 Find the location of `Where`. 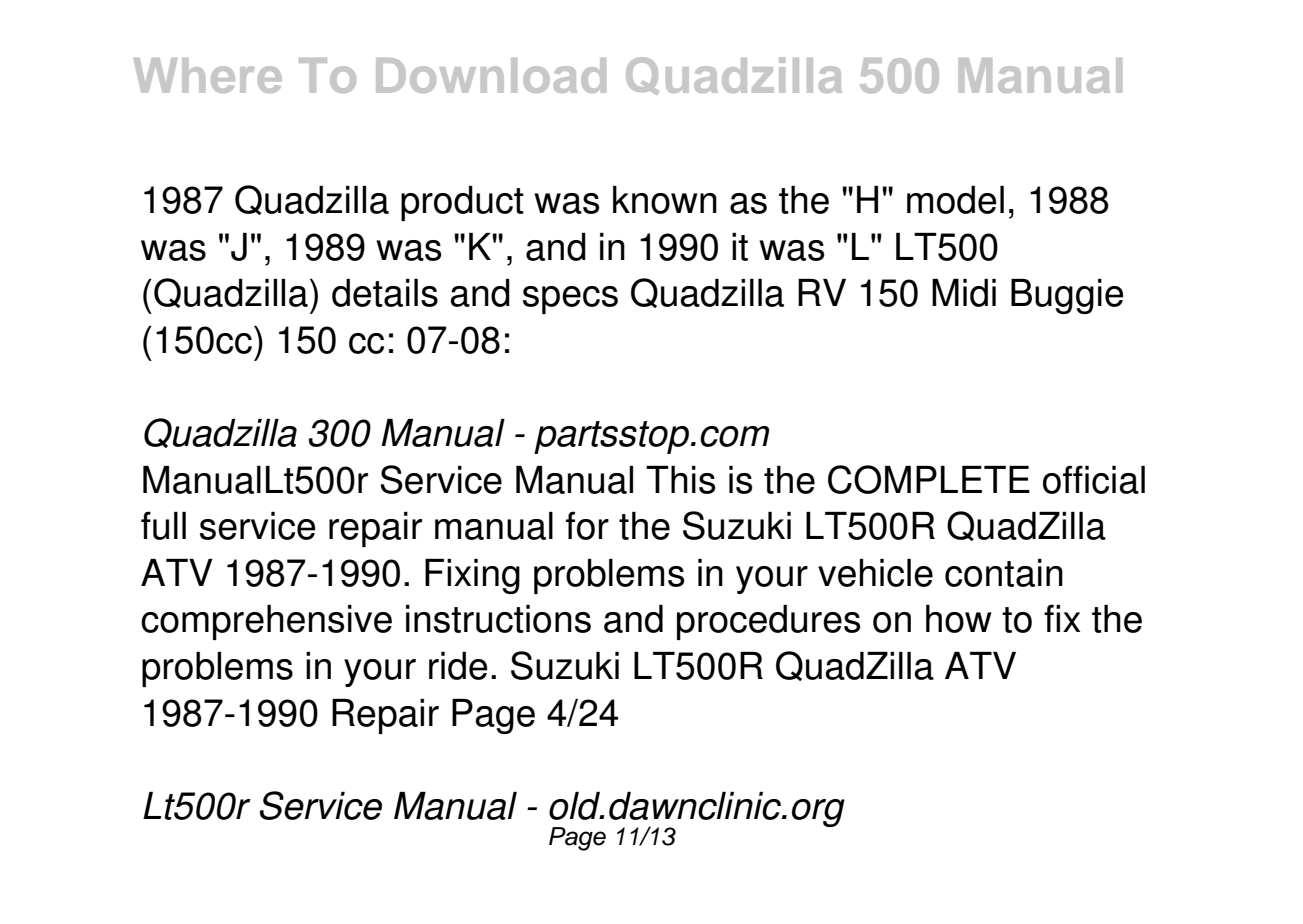

Where is located at coordinates (208, 75).
